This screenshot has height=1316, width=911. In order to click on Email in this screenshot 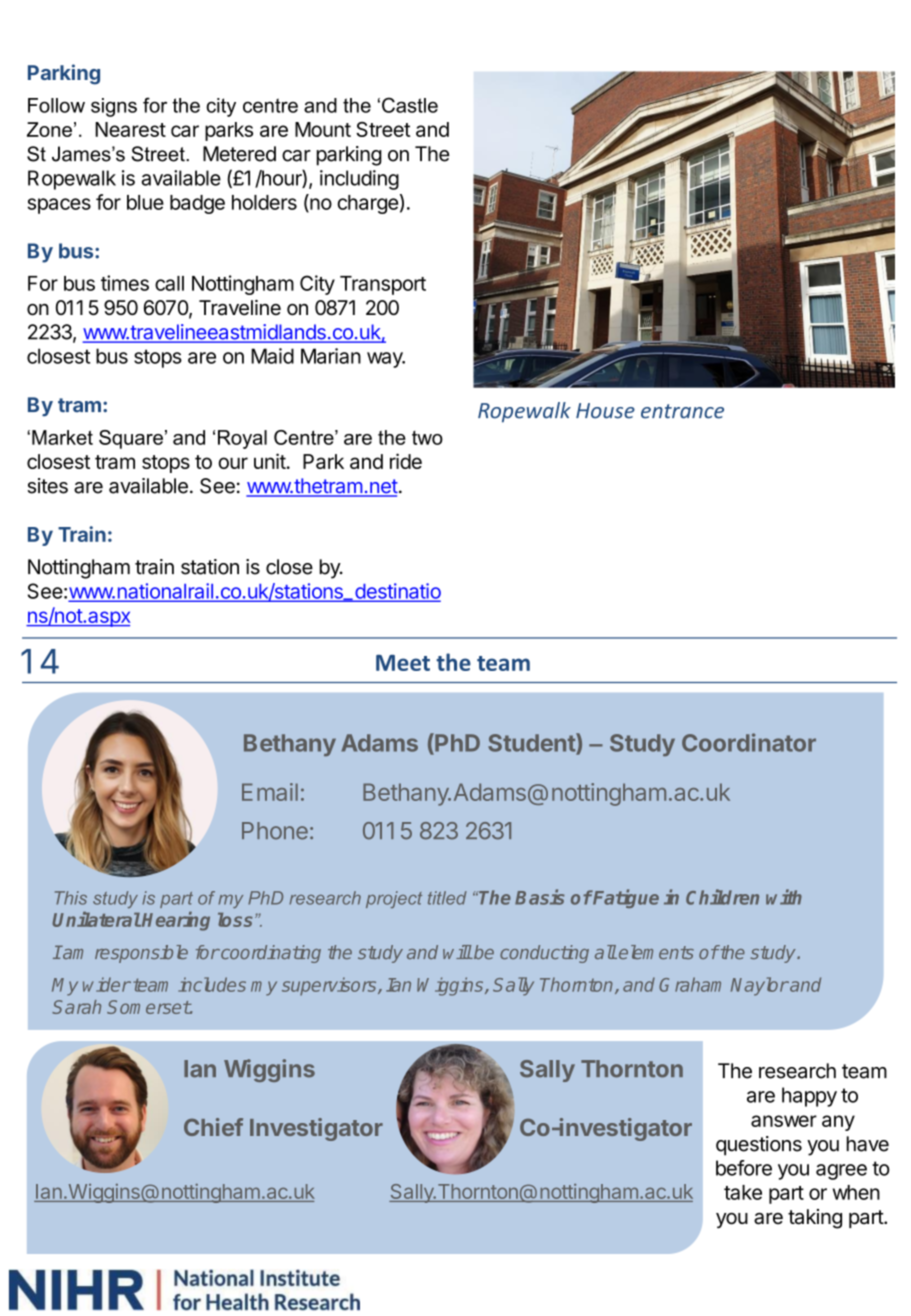, I will do `click(270, 792)`.
